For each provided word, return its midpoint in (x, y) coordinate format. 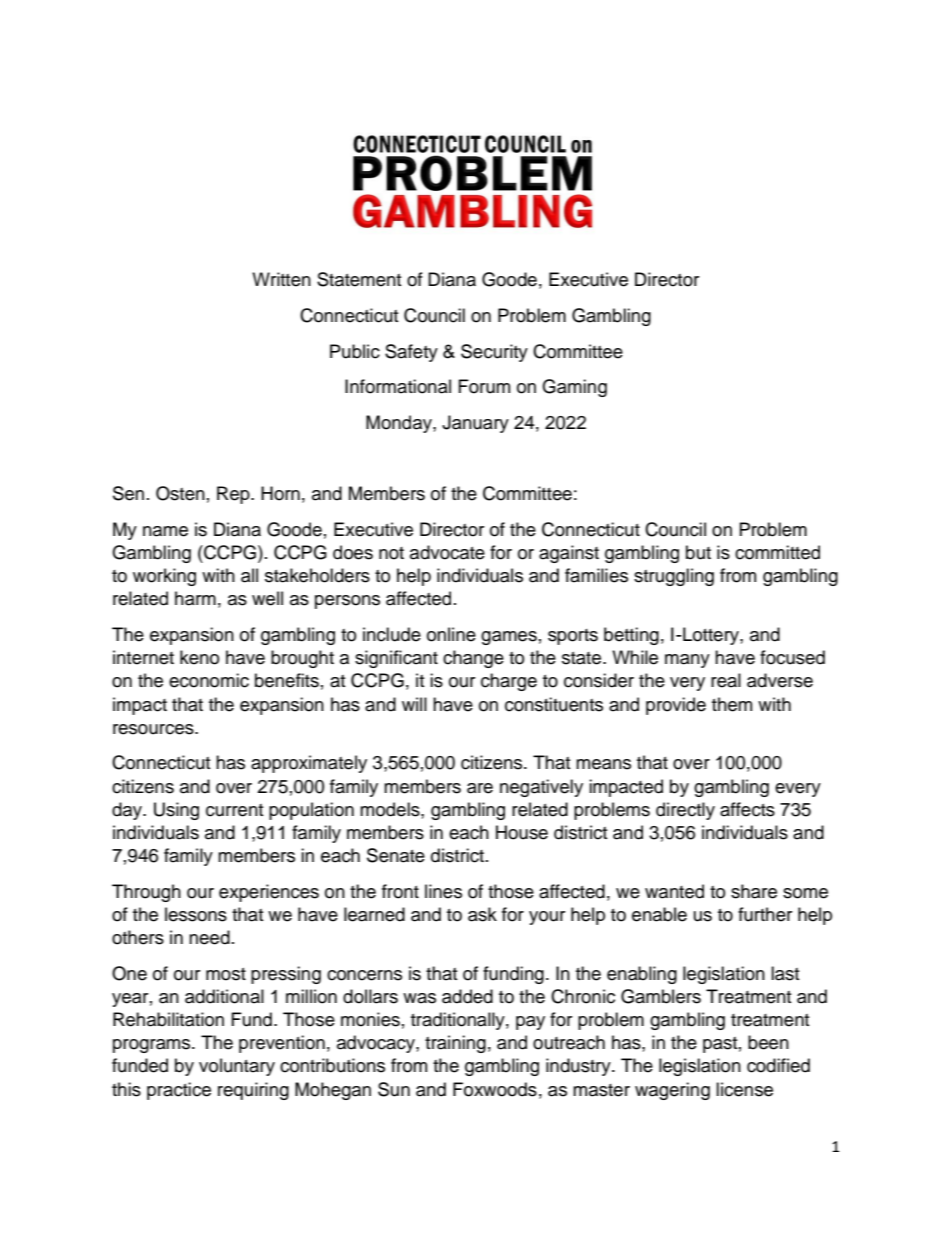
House (522, 832)
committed (777, 552)
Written (281, 279)
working (164, 577)
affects (747, 809)
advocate (447, 552)
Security (494, 353)
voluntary (237, 1067)
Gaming (574, 388)
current (234, 810)
